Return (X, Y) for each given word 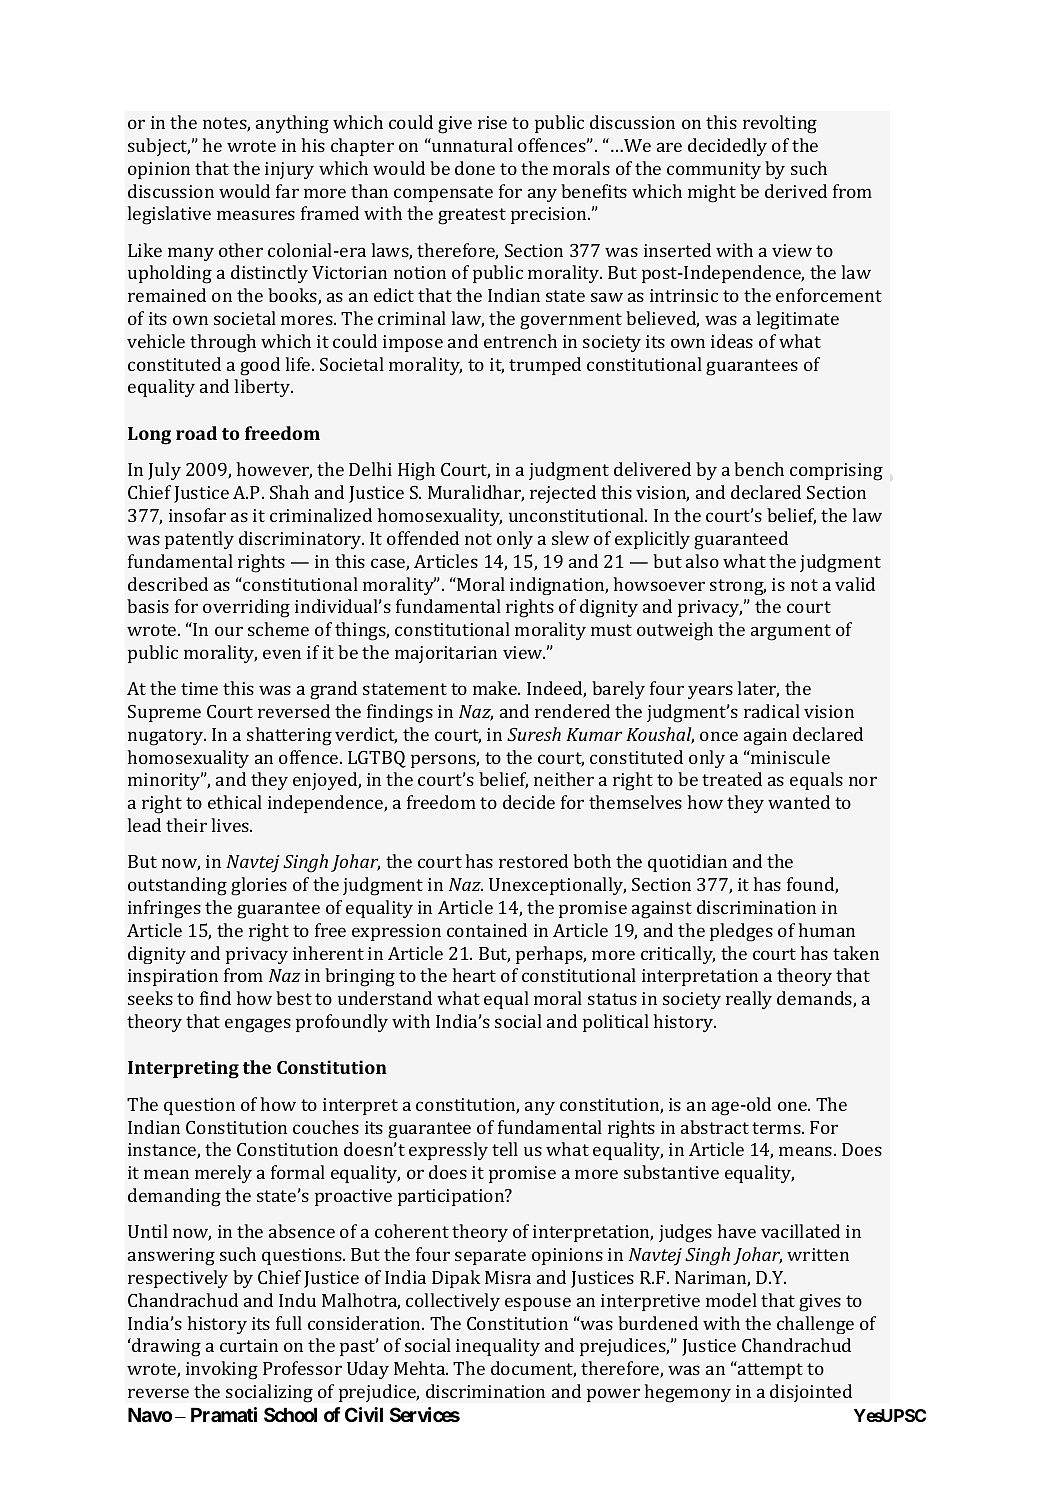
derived (796, 191)
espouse (538, 1304)
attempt (770, 1371)
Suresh (534, 734)
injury (289, 170)
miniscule (789, 757)
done (475, 168)
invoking (222, 1370)
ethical (235, 802)
